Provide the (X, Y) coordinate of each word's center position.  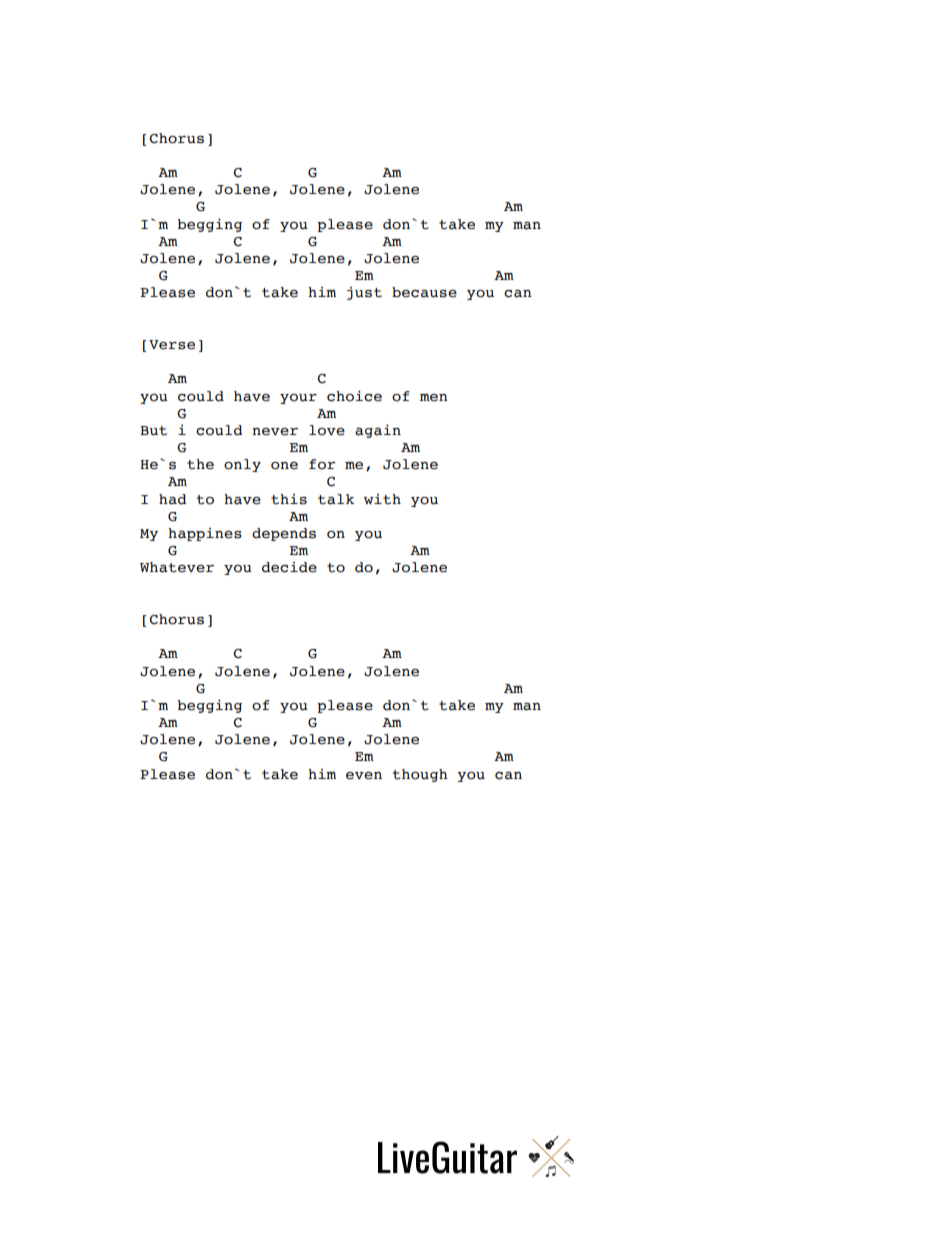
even (364, 776)
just (364, 293)
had (172, 499)
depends (284, 534)
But (153, 431)
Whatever (177, 567)
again (378, 431)
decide (289, 567)
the (200, 464)
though (420, 775)
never (275, 432)
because (424, 292)
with (382, 499)
